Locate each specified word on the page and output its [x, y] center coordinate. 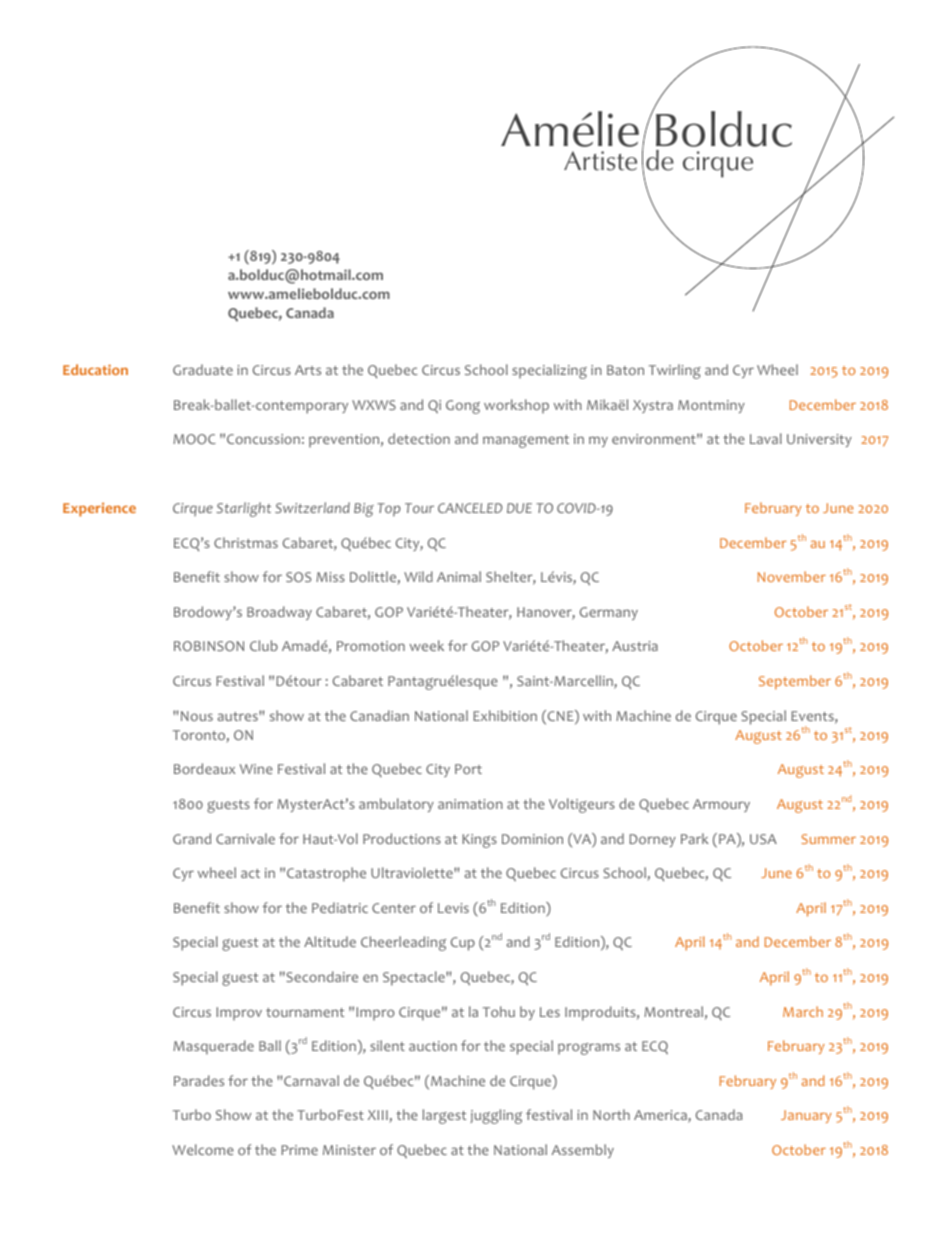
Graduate [203, 369]
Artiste [600, 161]
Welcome [203, 1149]
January [806, 1116]
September [795, 682]
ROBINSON [209, 646]
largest [444, 1116]
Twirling [675, 371]
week [427, 645]
